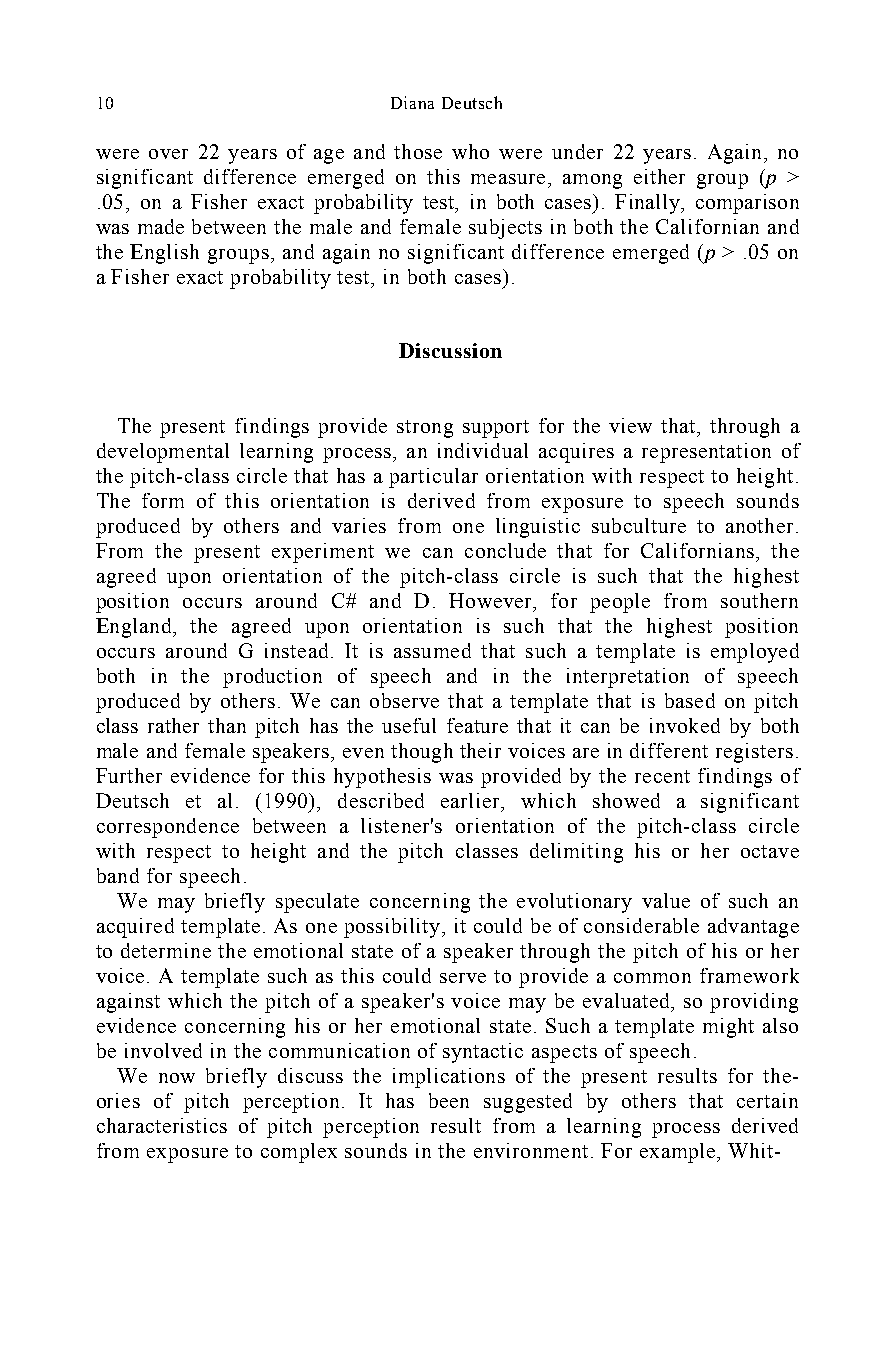 This screenshot has width=896, height=1345. What do you see at coordinates (659, 176) in the screenshot?
I see `either` at bounding box center [659, 176].
